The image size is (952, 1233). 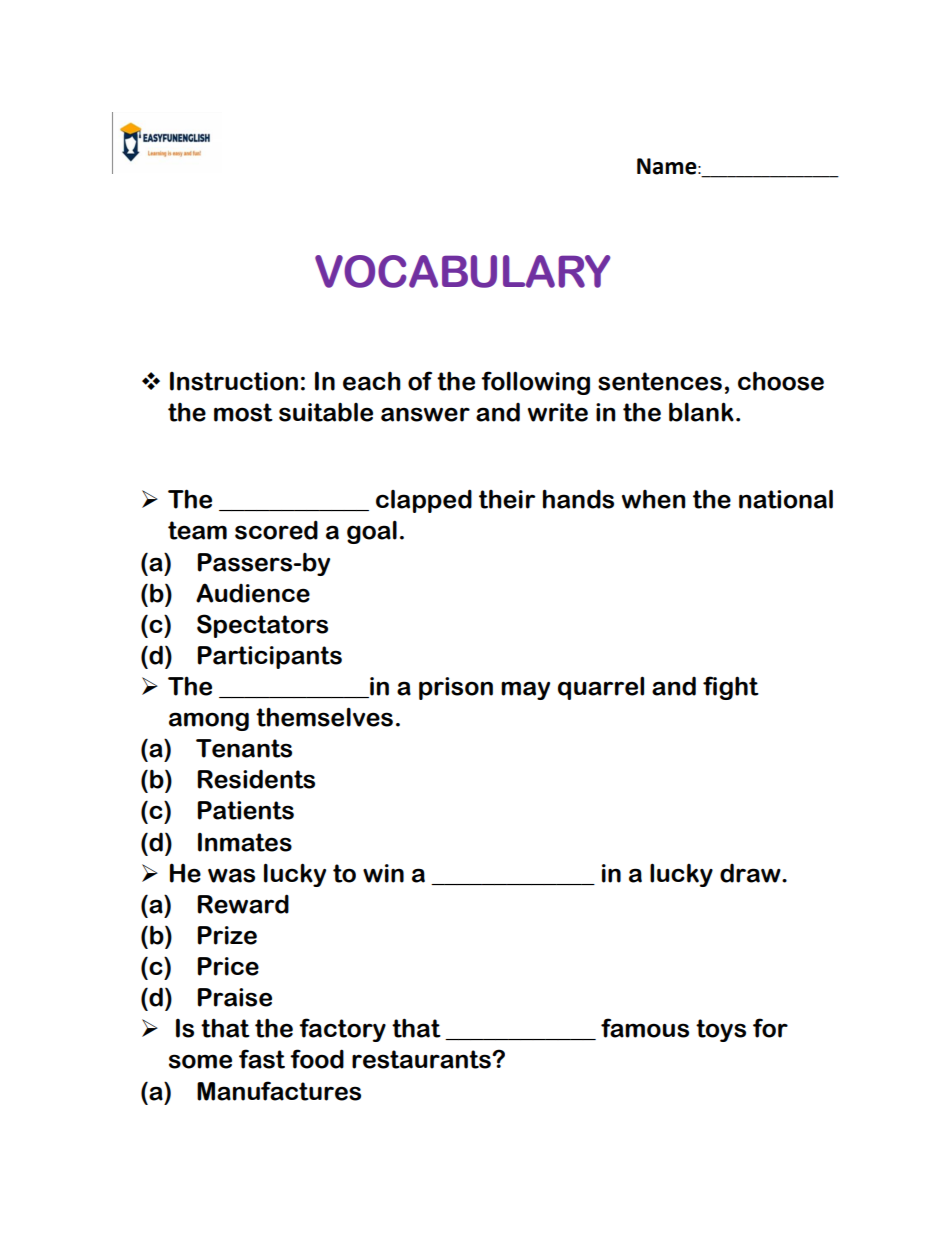 I want to click on fast, so click(x=262, y=1059).
